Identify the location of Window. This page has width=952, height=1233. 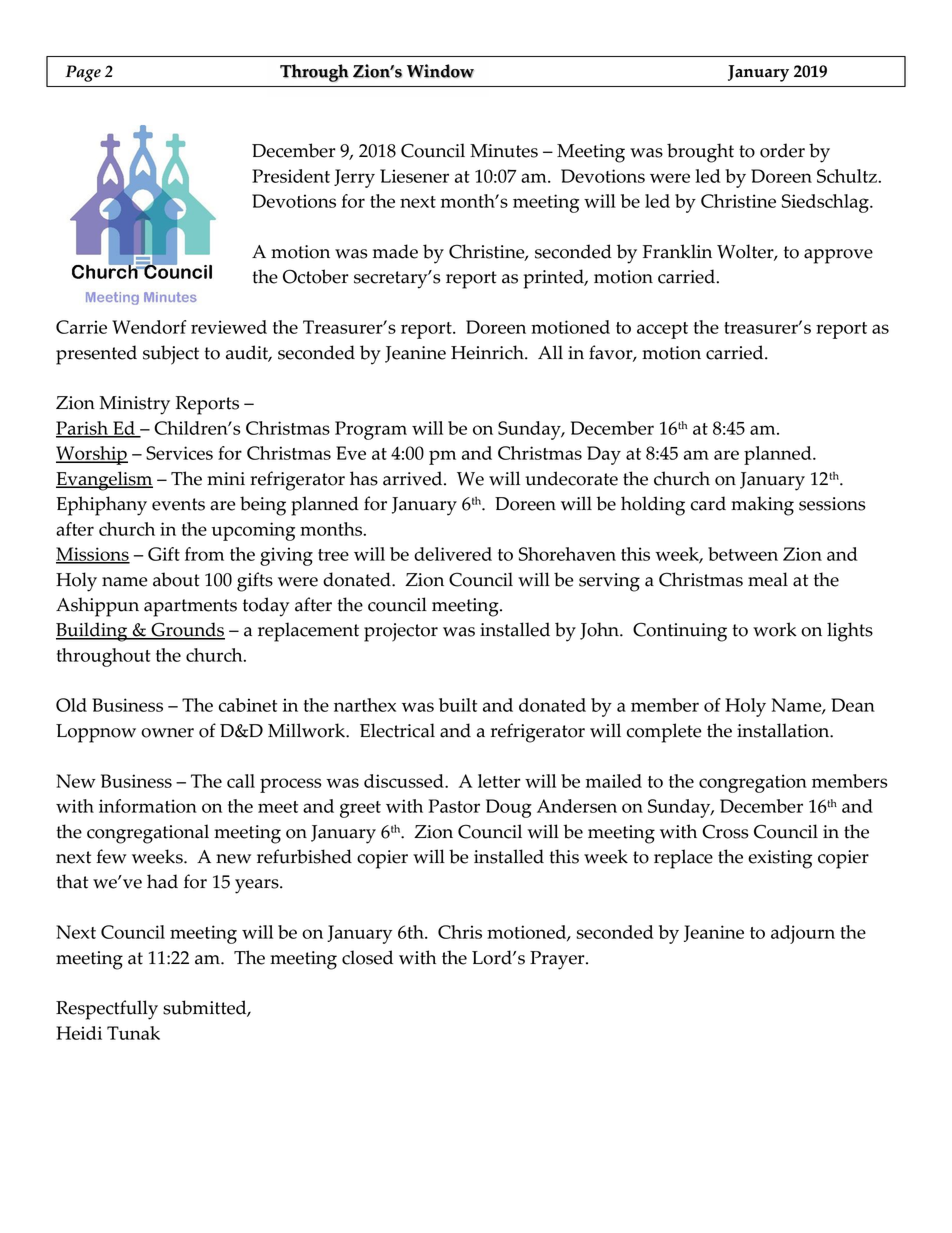
(440, 71).
